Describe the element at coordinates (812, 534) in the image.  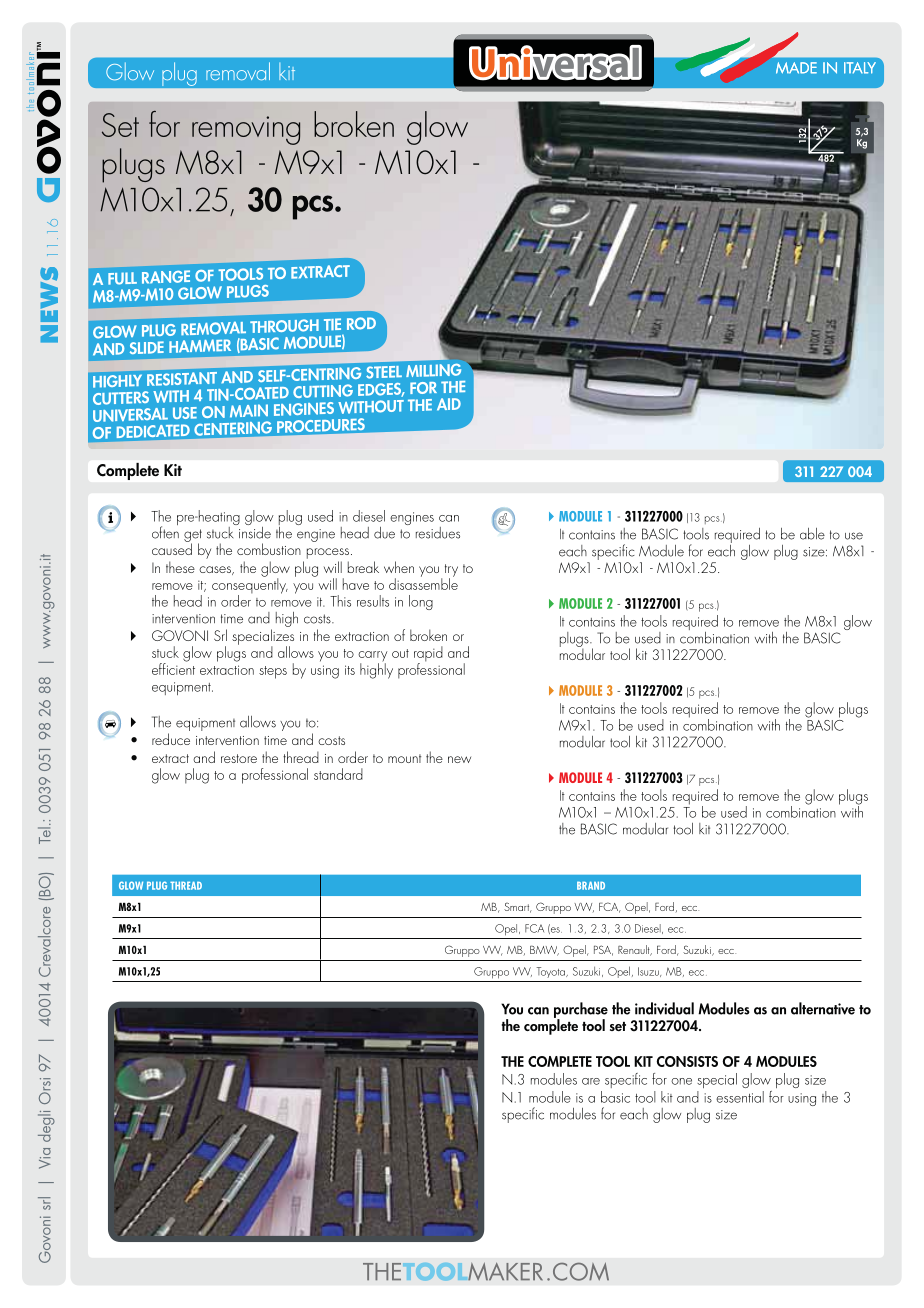
I see `able` at that location.
